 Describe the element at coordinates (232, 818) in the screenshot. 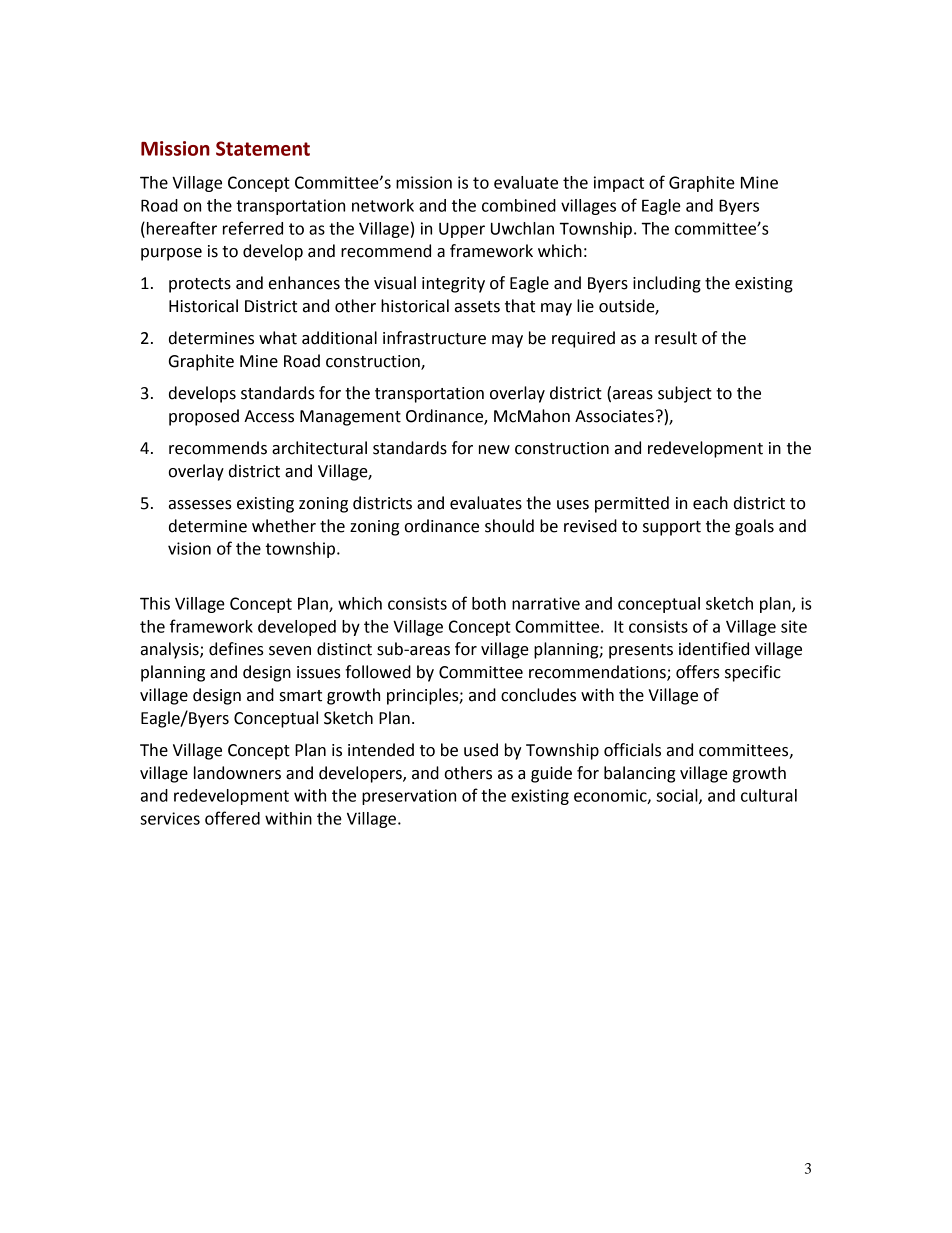

I see `offered` at that location.
